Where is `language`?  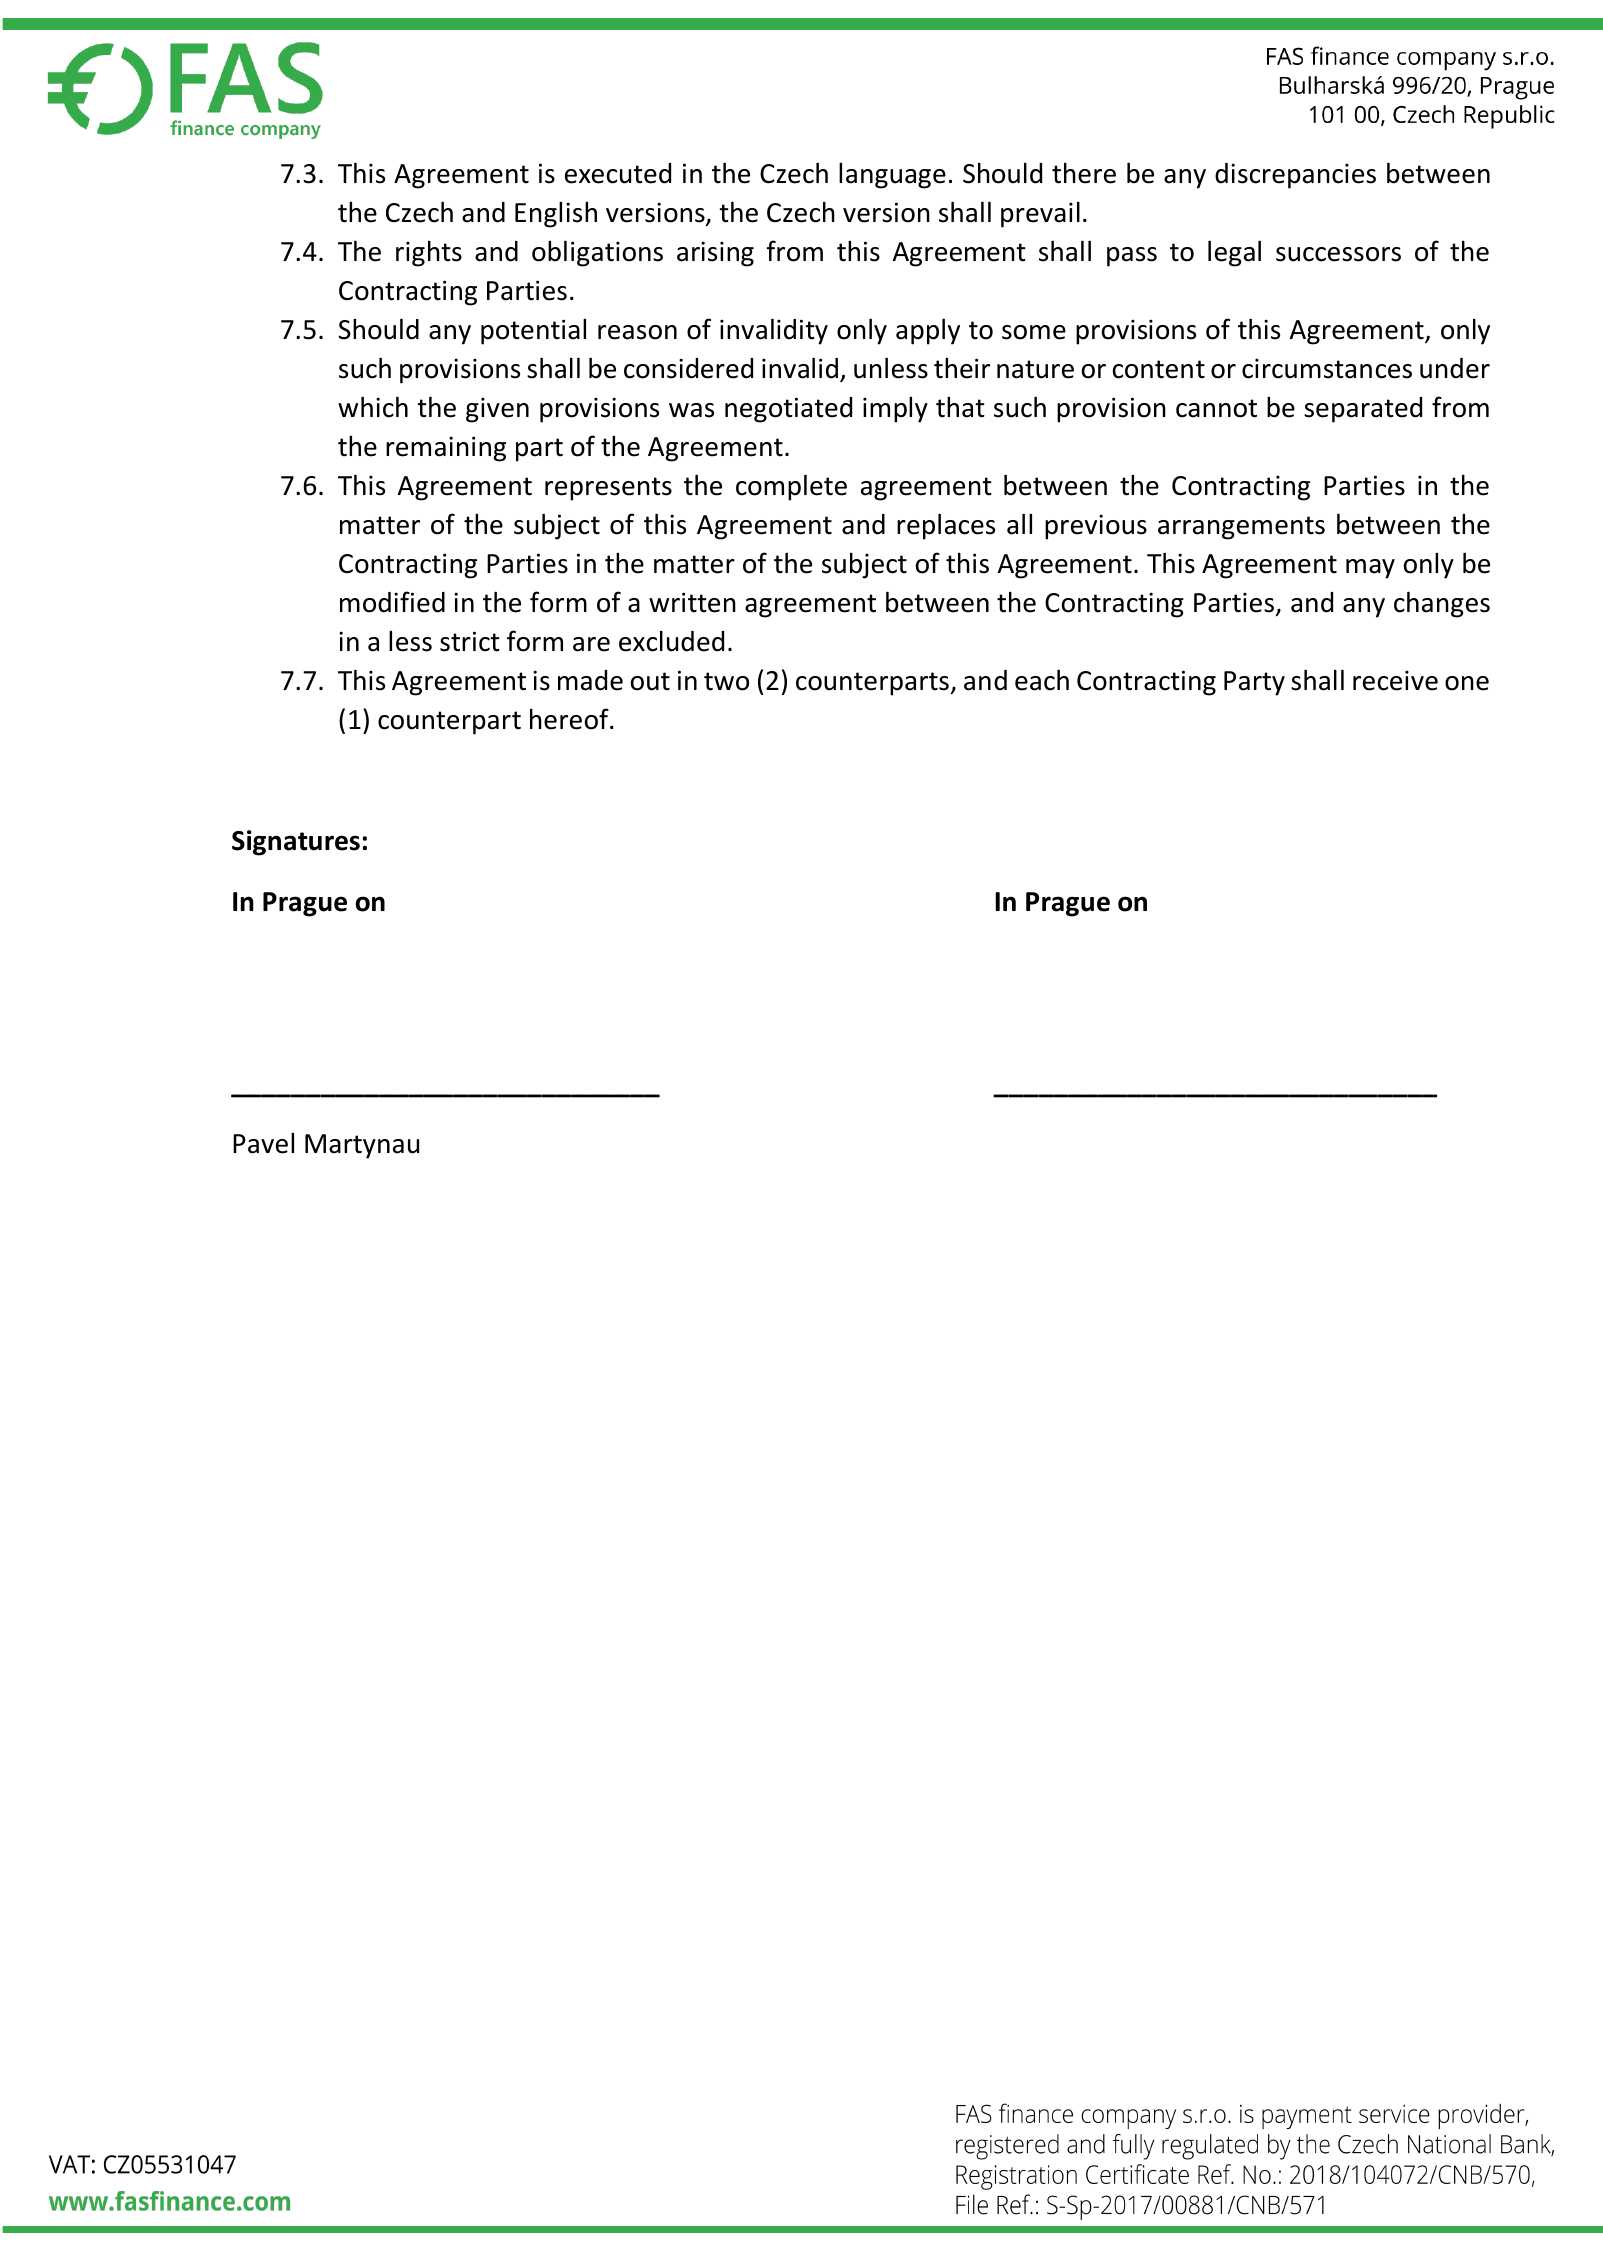
language is located at coordinates (892, 176).
